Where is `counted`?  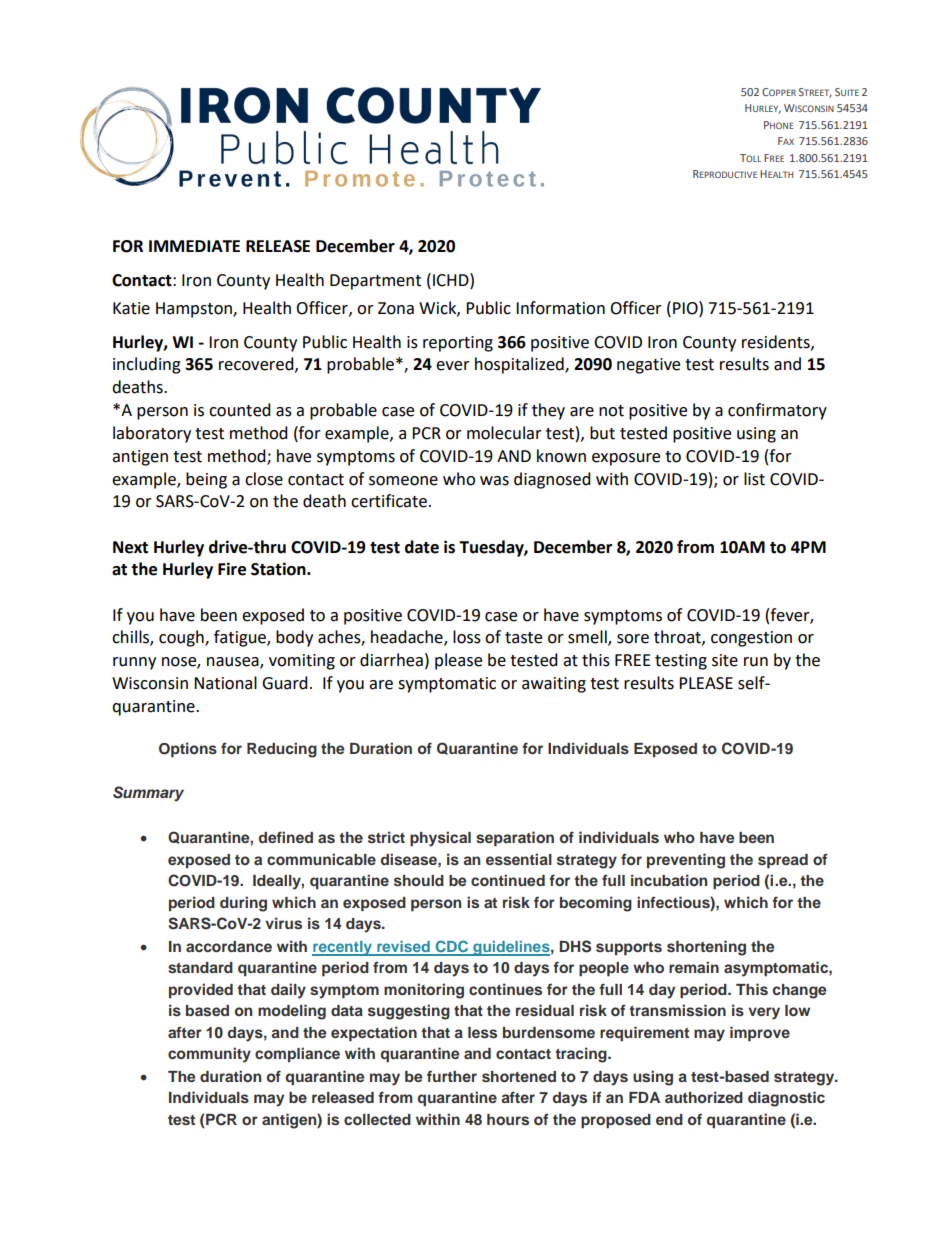
counted is located at coordinates (240, 410).
